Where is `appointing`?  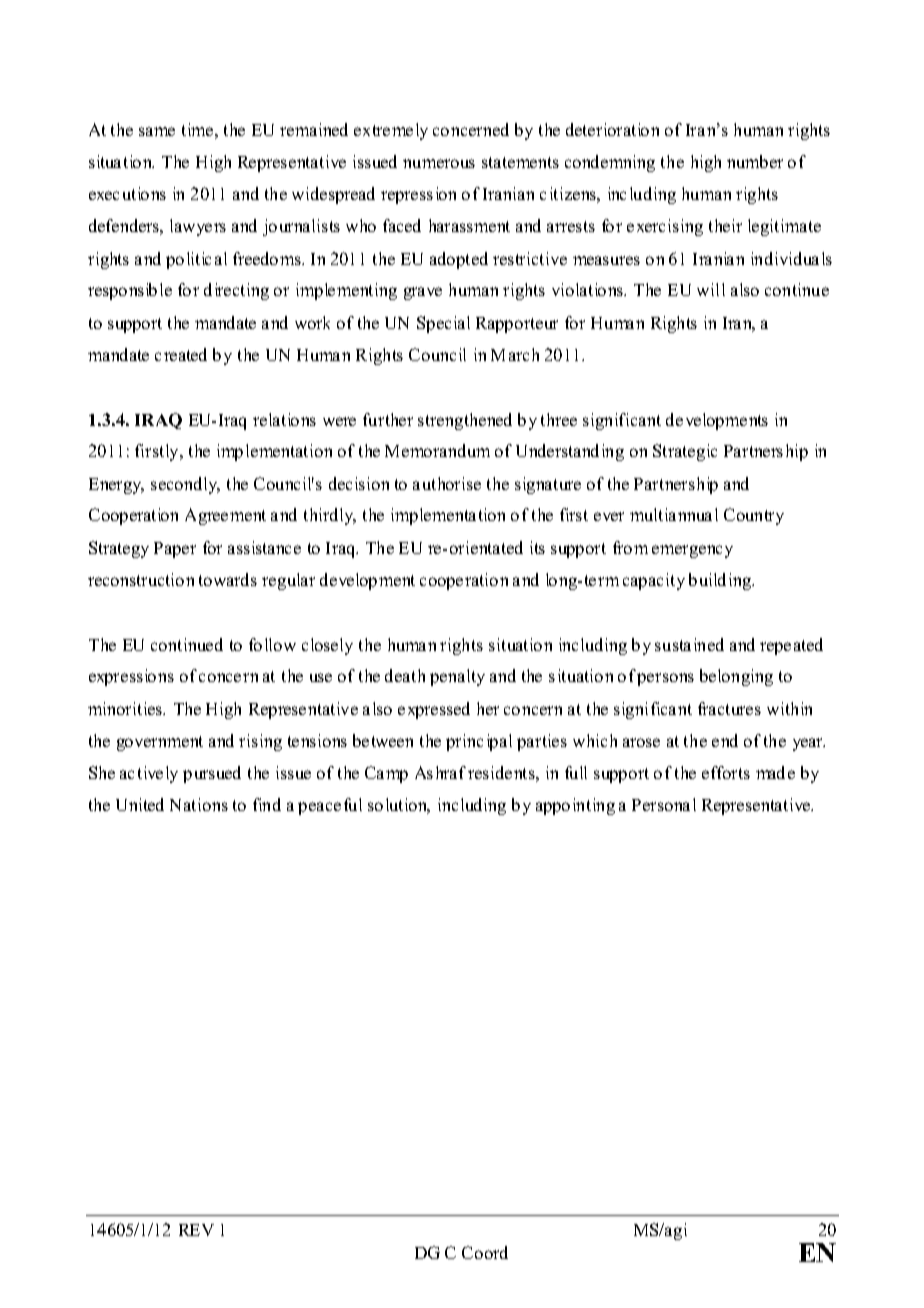 appointing is located at coordinates (575, 806).
